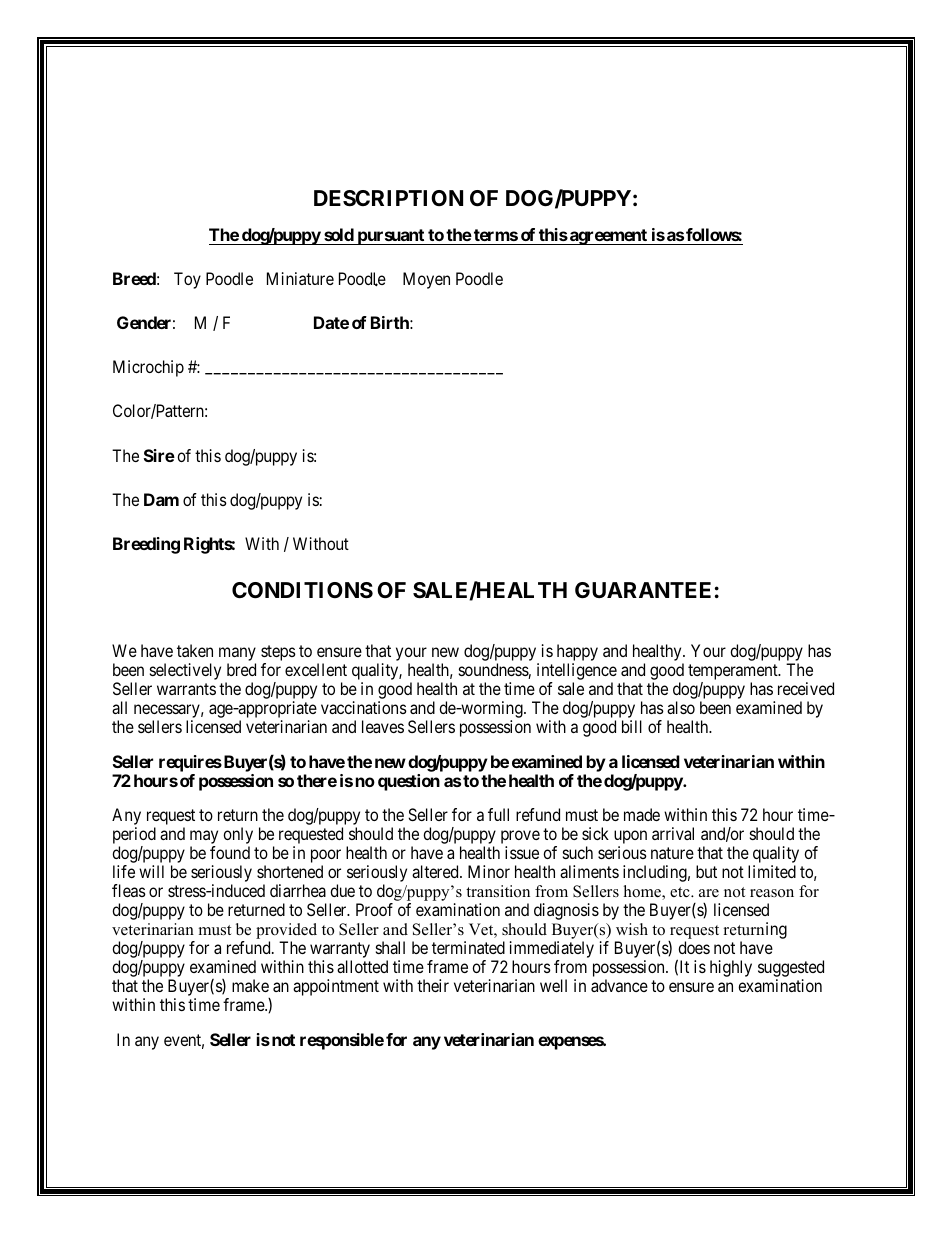 The height and width of the page is (1233, 952). Describe the element at coordinates (186, 689) in the page. I see `warrants` at that location.
